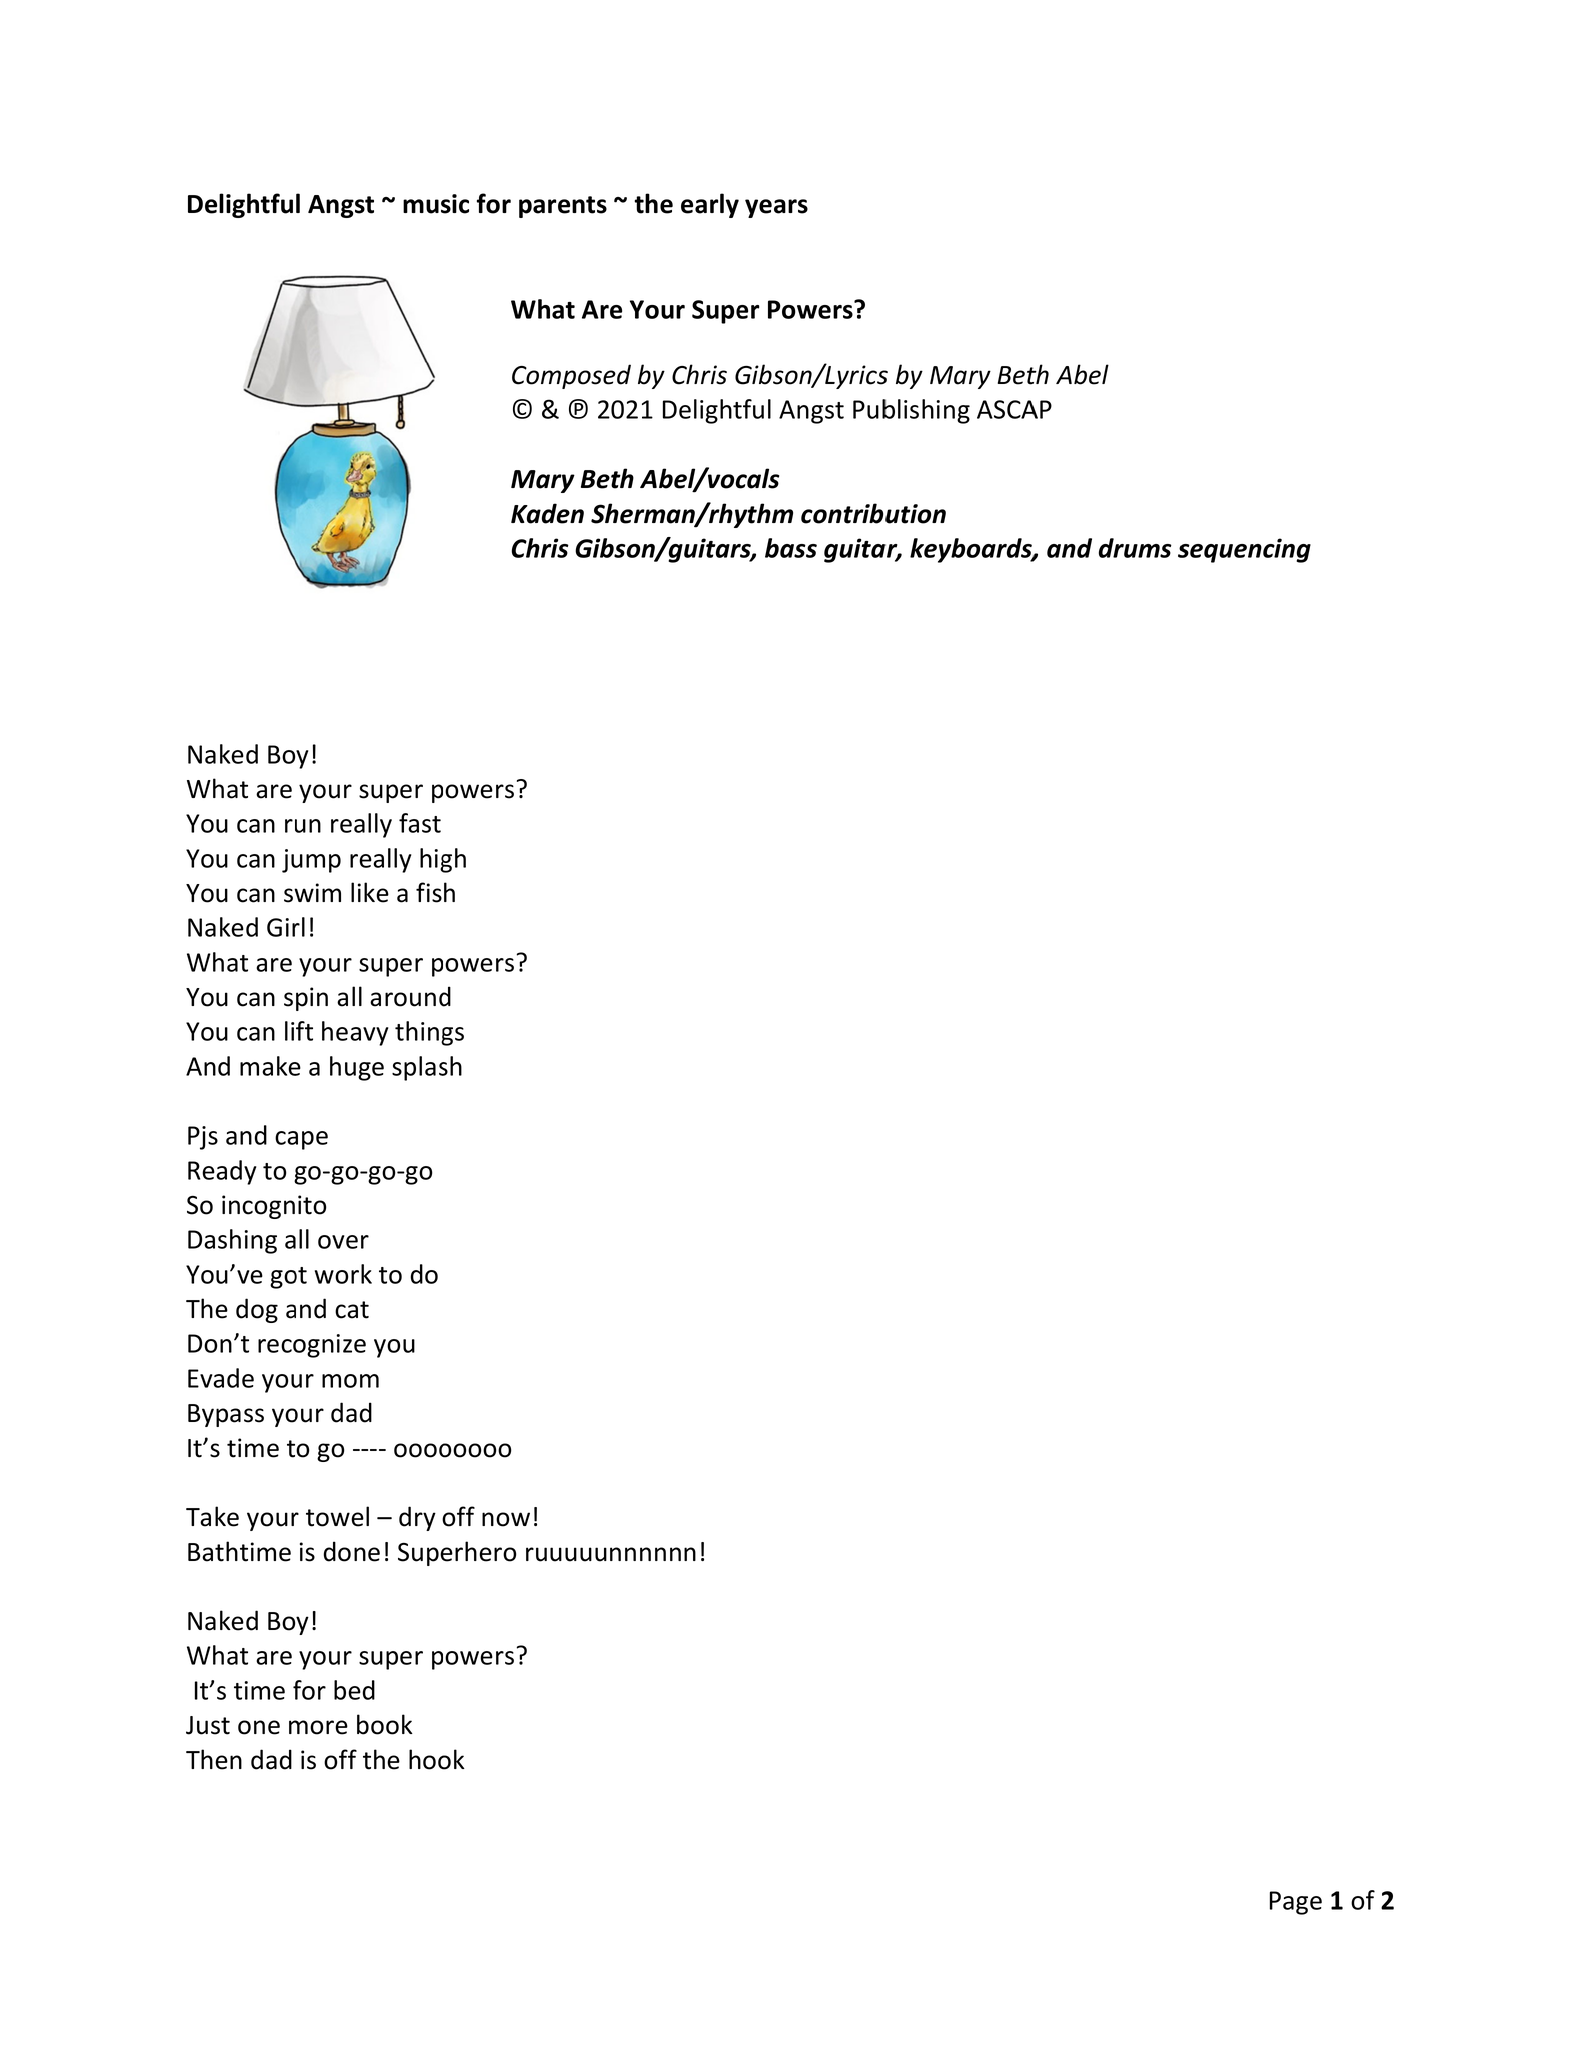 This image has height=2045, width=1580. Describe the element at coordinates (410, 996) in the image. I see `around` at that location.
